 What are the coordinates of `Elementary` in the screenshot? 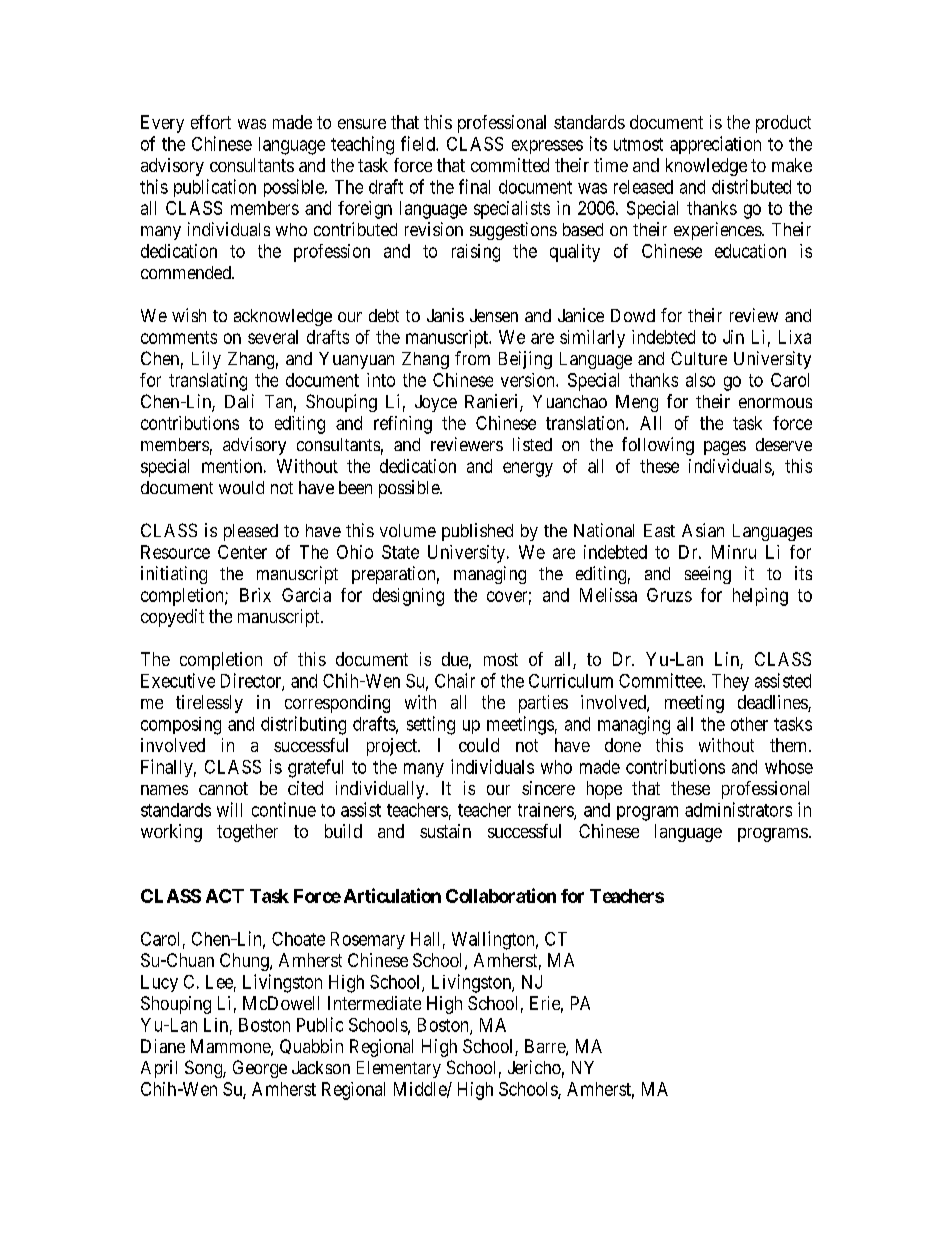 It's located at (399, 1069).
